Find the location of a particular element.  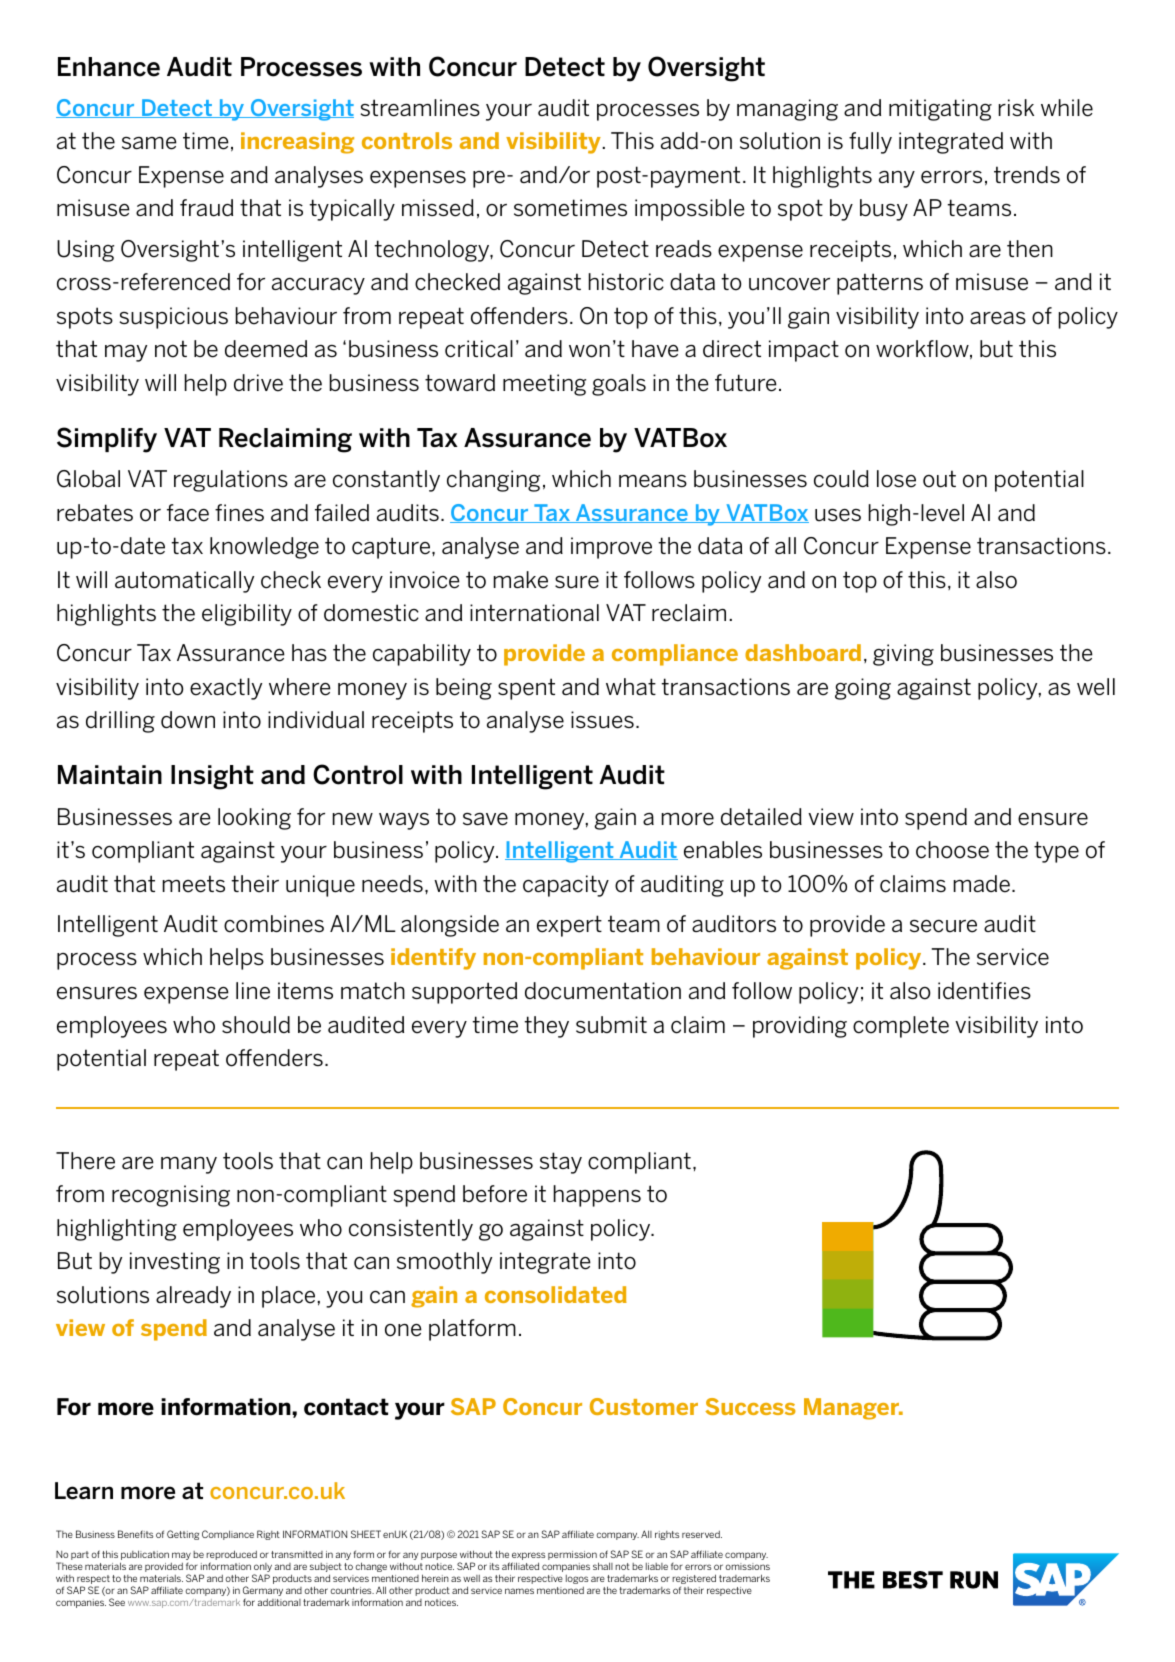

permission is located at coordinates (573, 1557).
